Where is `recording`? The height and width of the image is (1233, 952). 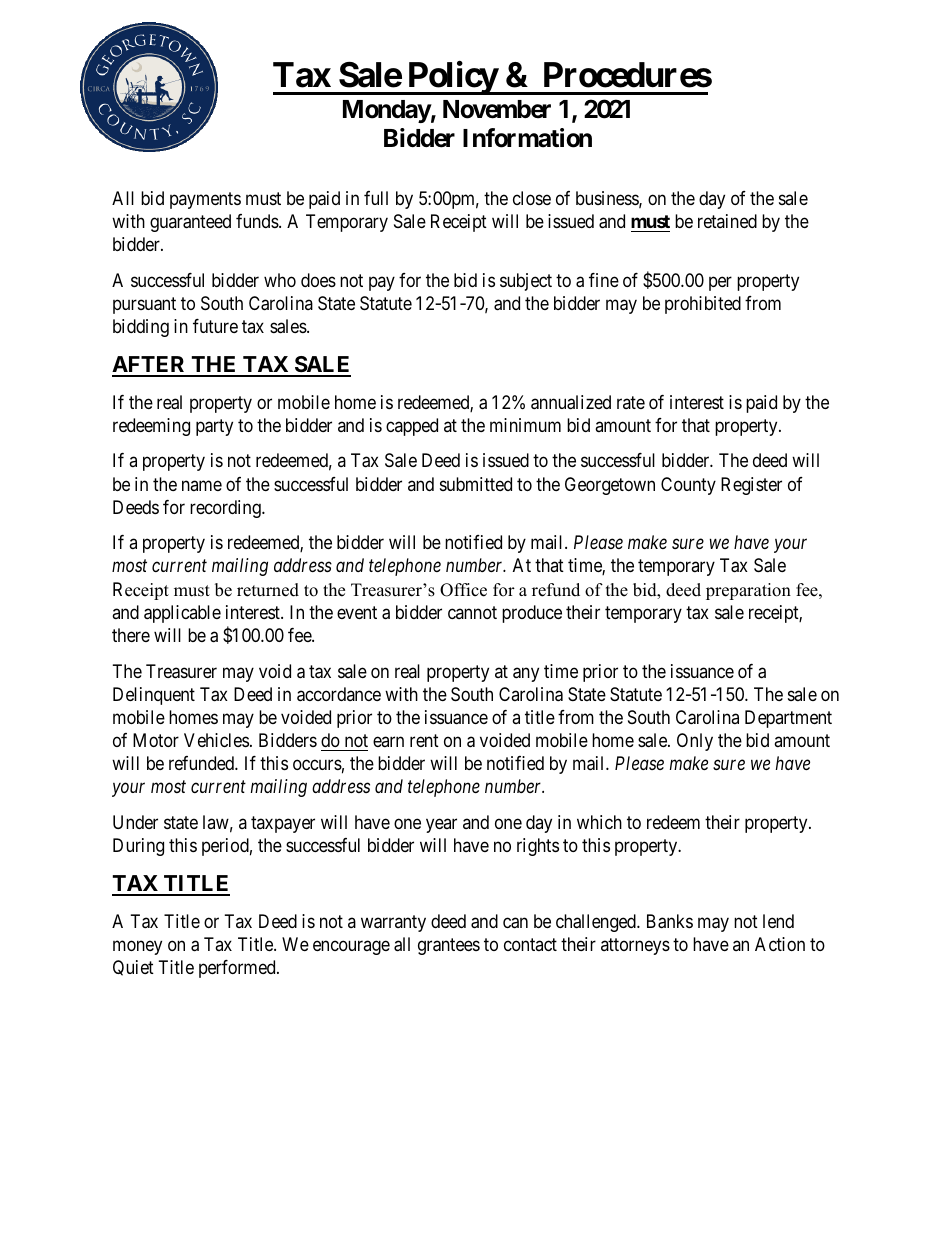 recording is located at coordinates (226, 509).
